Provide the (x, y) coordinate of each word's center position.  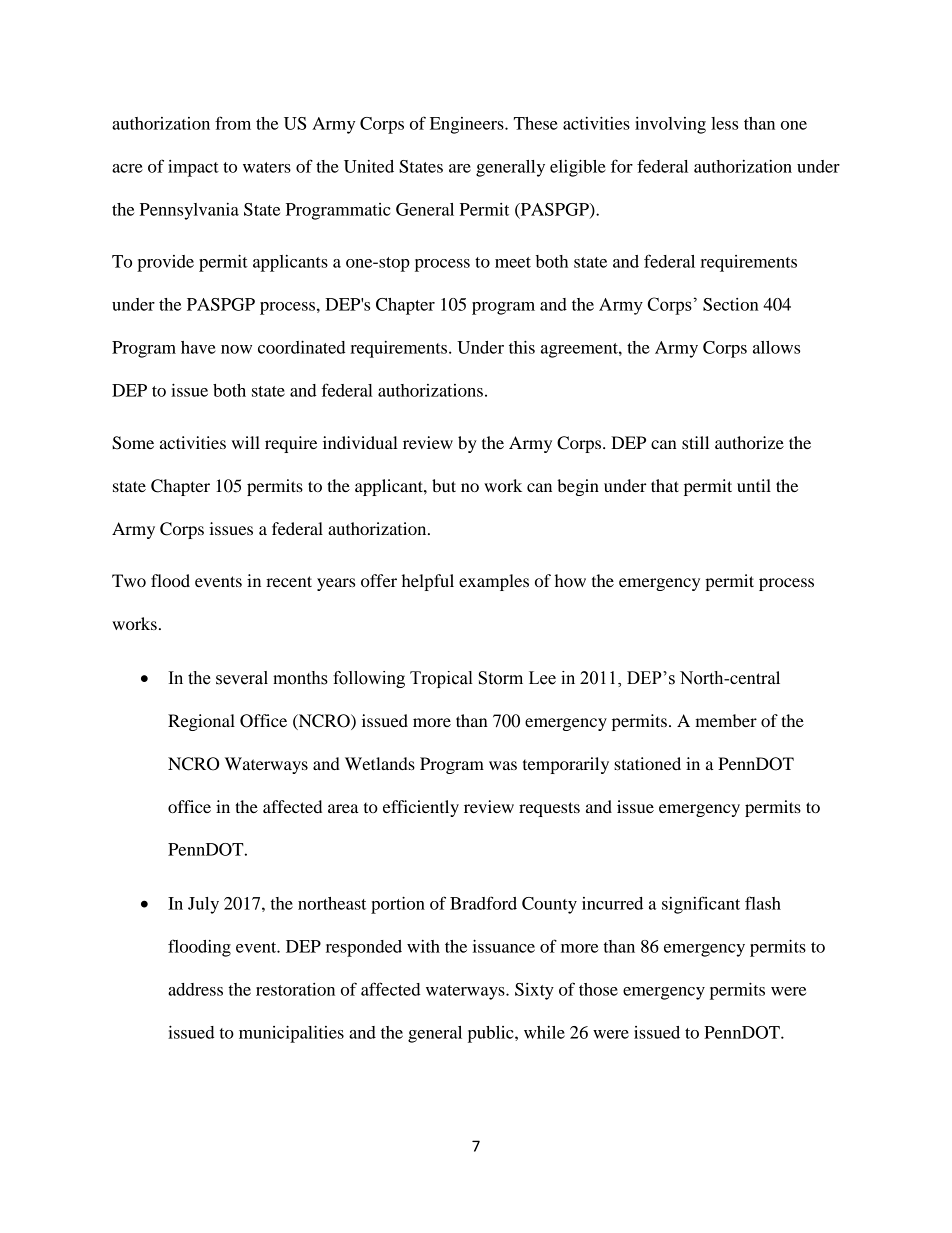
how (570, 580)
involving (670, 125)
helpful (428, 582)
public (492, 1034)
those (598, 989)
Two (129, 580)
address (195, 989)
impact (193, 168)
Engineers (468, 125)
